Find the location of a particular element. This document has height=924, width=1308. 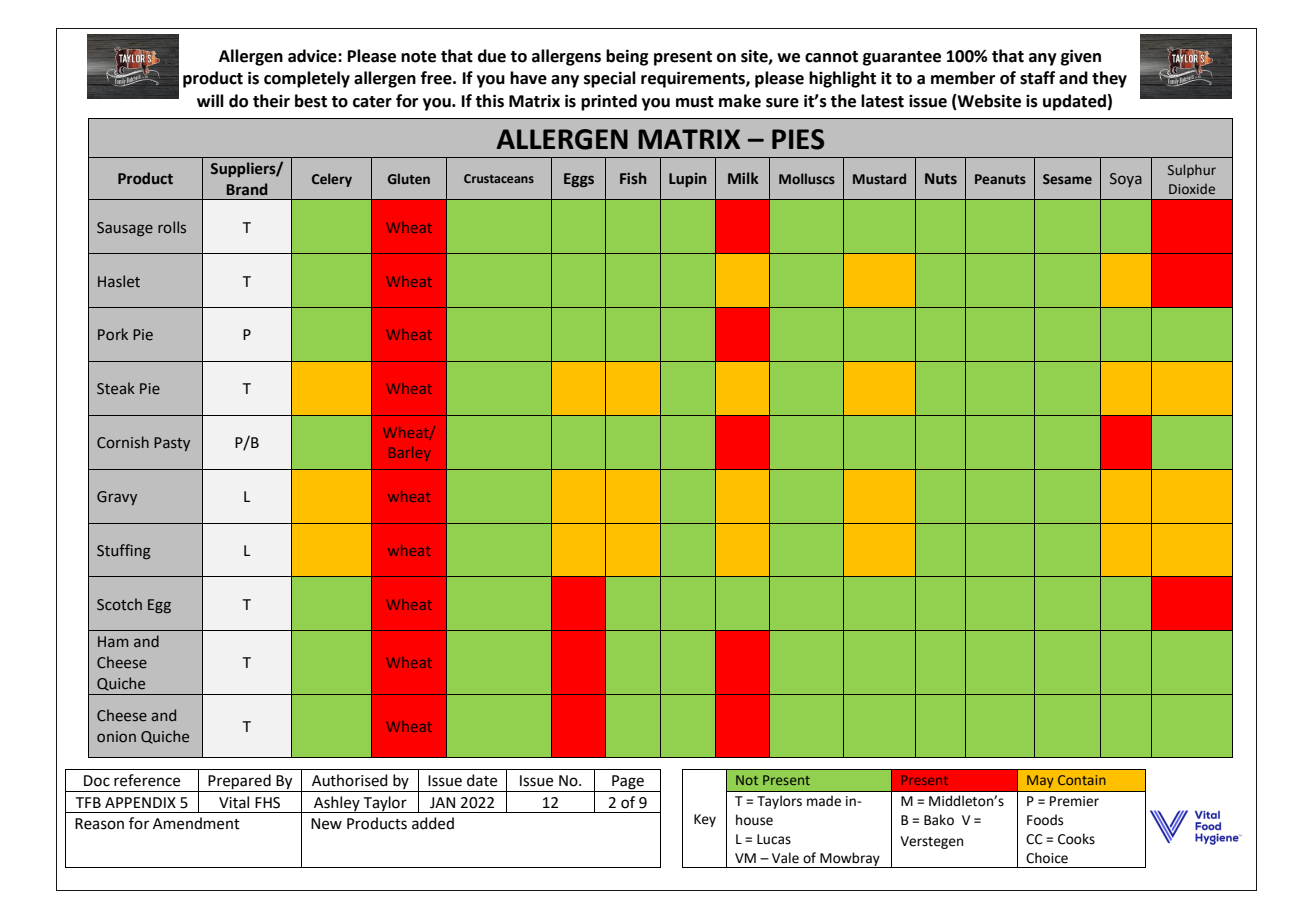

Barley is located at coordinates (410, 454).
